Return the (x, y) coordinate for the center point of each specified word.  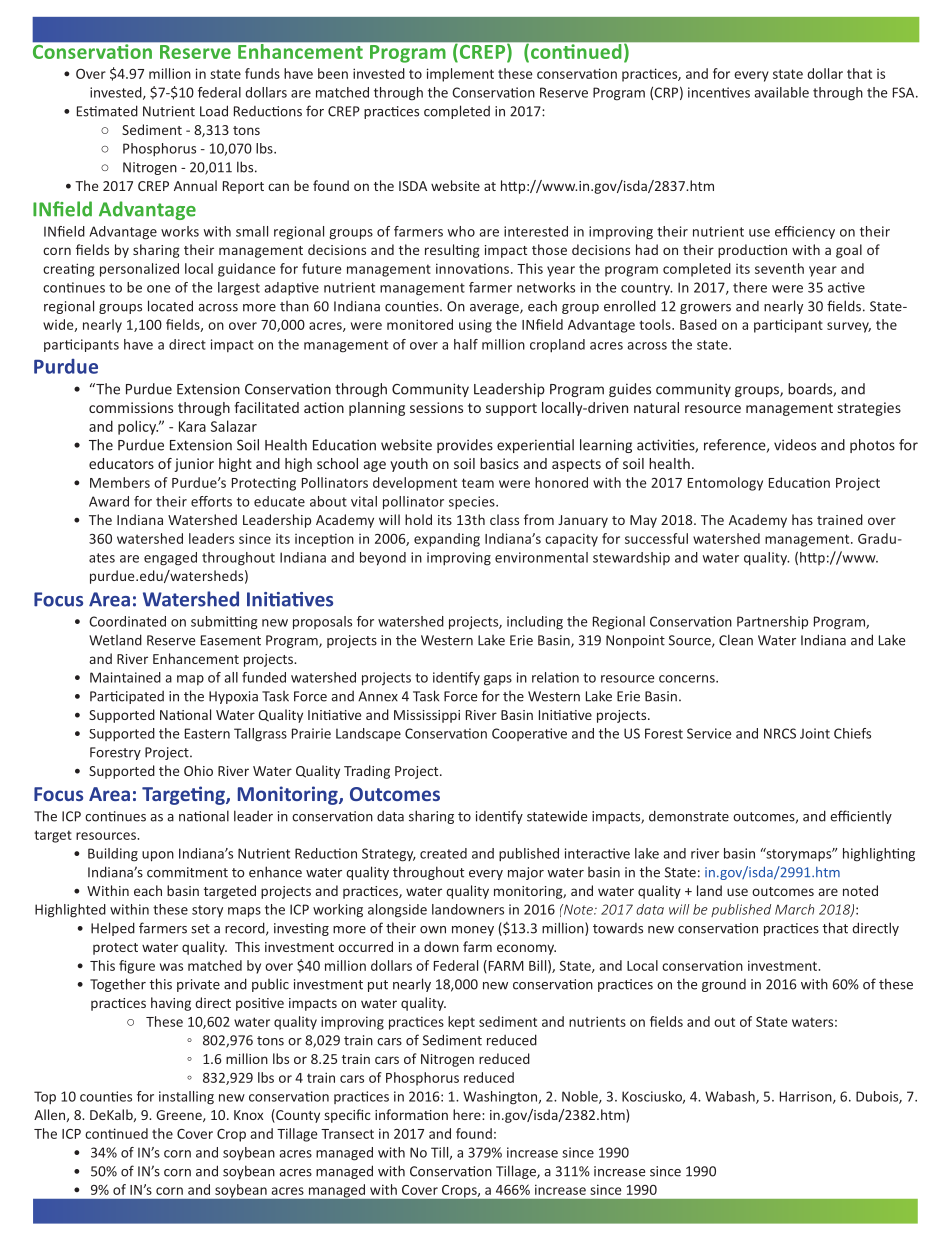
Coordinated (127, 621)
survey (849, 327)
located (170, 306)
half (466, 344)
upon (158, 856)
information (411, 1114)
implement (460, 75)
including (535, 623)
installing (186, 1098)
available (781, 92)
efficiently (861, 817)
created (443, 853)
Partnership (772, 623)
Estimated (107, 111)
